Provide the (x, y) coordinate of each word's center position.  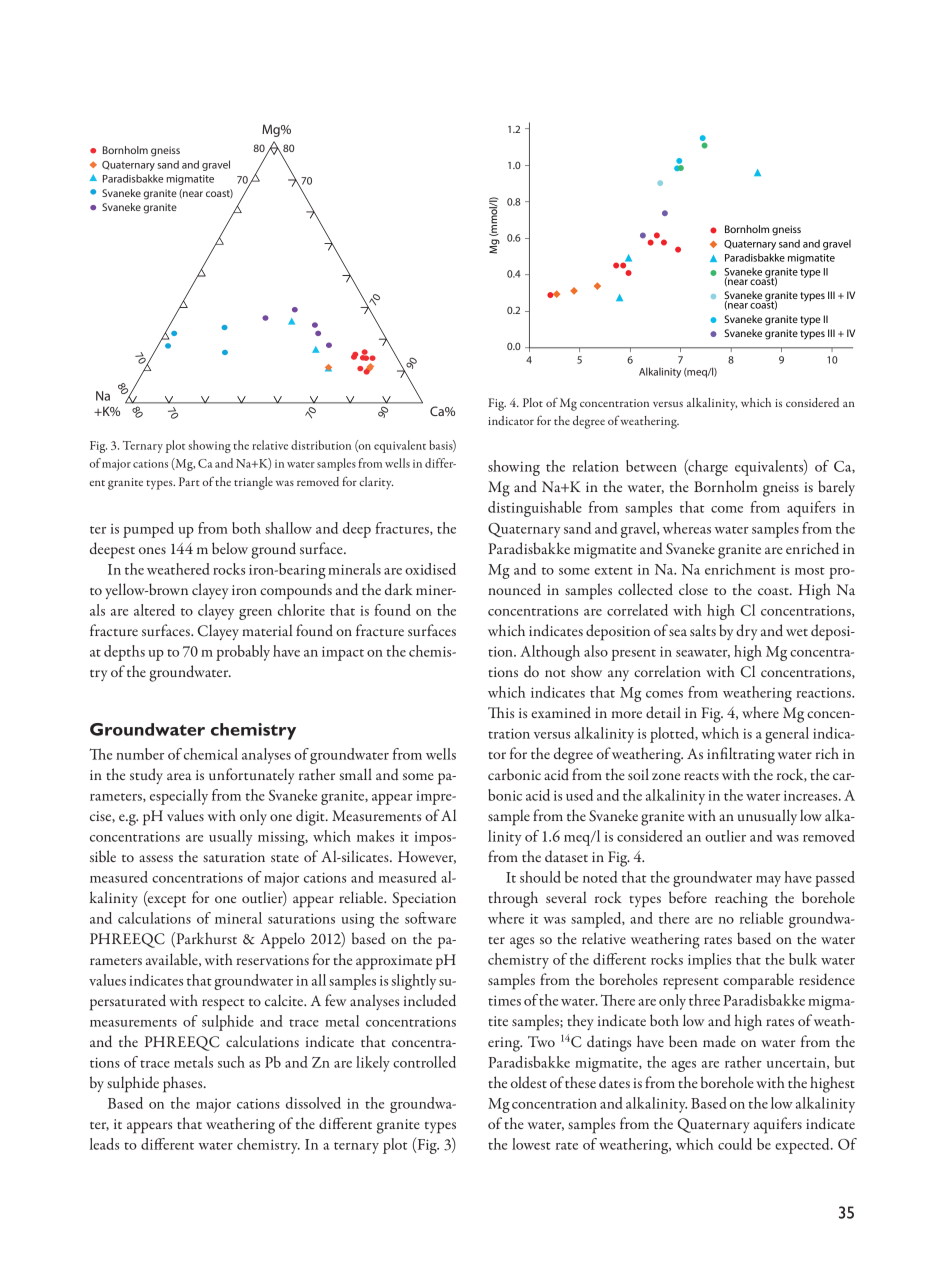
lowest (531, 1144)
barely (836, 488)
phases (184, 1084)
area (179, 776)
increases (812, 795)
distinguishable (535, 509)
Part (189, 481)
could (735, 1144)
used (579, 795)
